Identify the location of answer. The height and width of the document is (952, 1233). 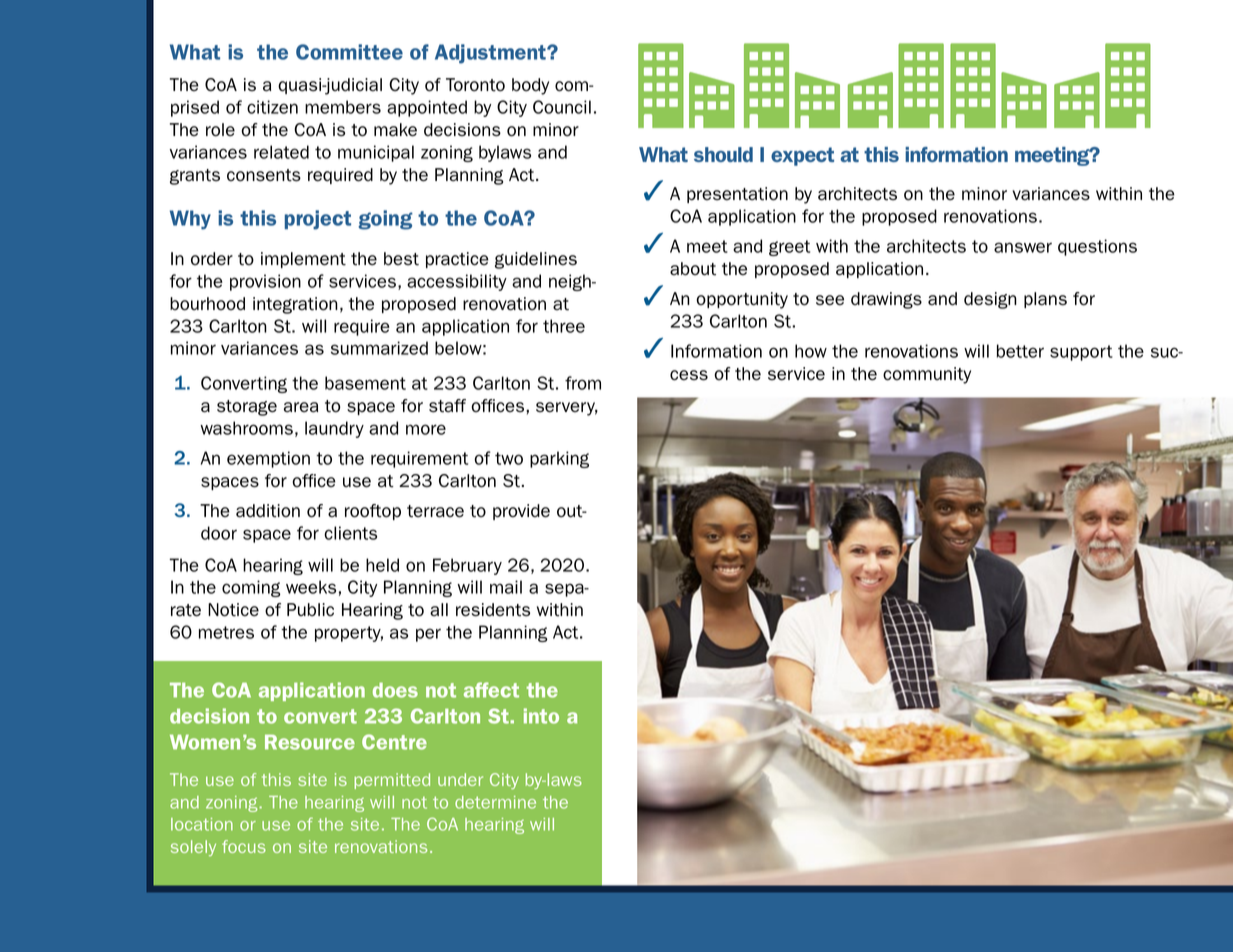
(1023, 247).
